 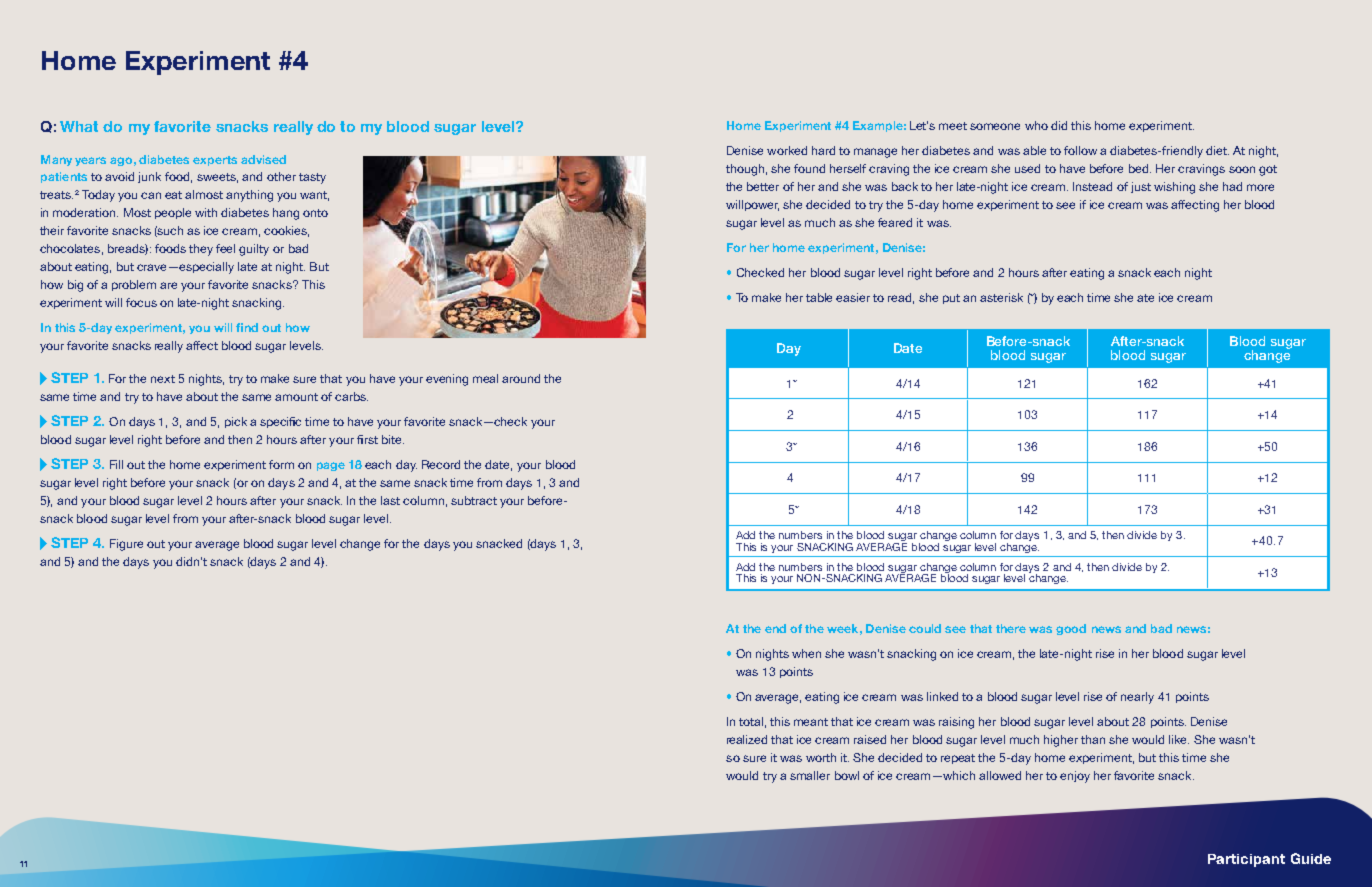 I want to click on Figure, so click(x=126, y=545).
